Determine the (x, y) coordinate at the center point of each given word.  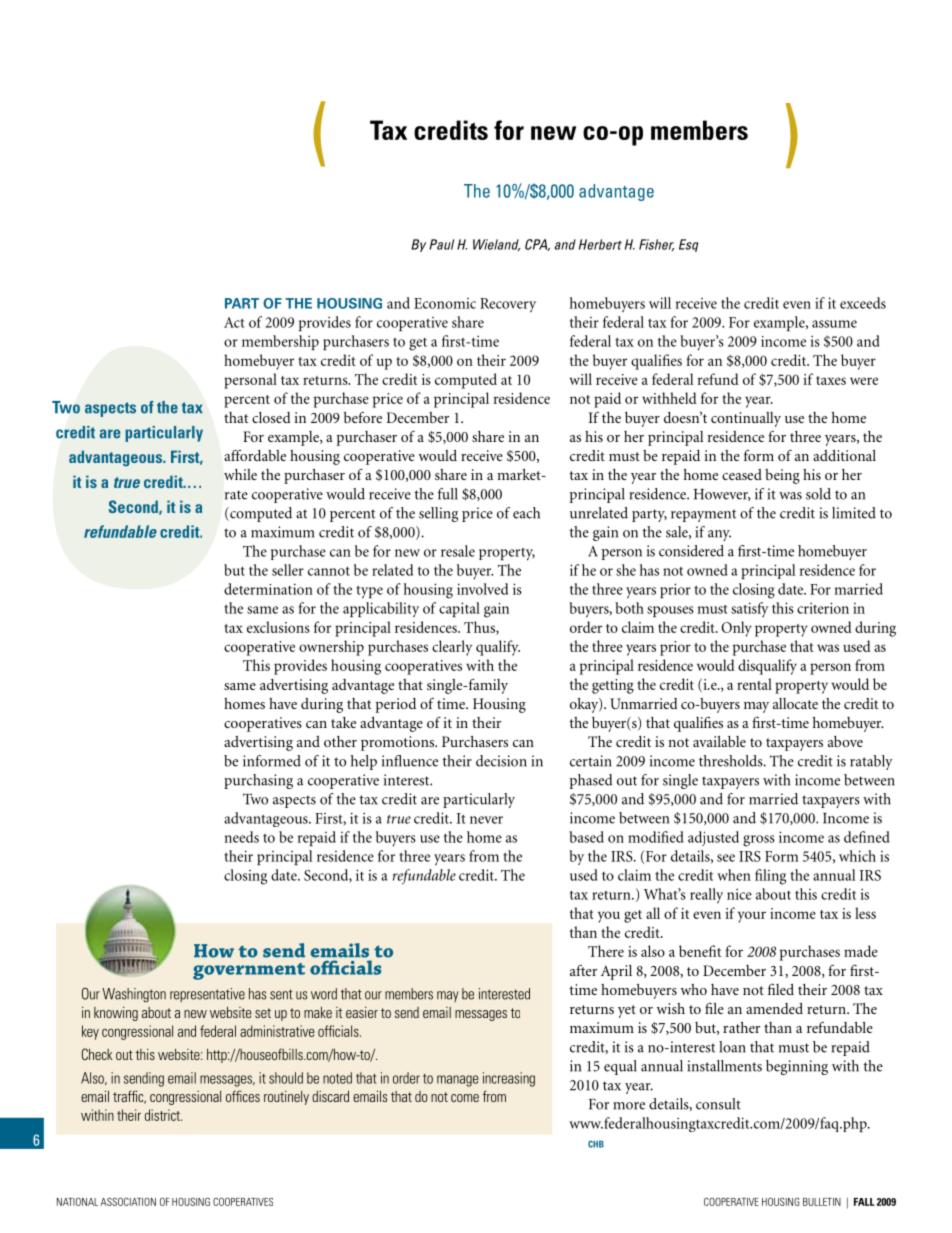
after (583, 970)
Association (128, 1201)
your (752, 917)
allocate (795, 703)
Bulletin (822, 1202)
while (240, 474)
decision (501, 761)
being (782, 476)
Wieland (496, 245)
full (448, 494)
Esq (688, 245)
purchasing (258, 781)
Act (234, 322)
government (249, 971)
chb (596, 1144)
